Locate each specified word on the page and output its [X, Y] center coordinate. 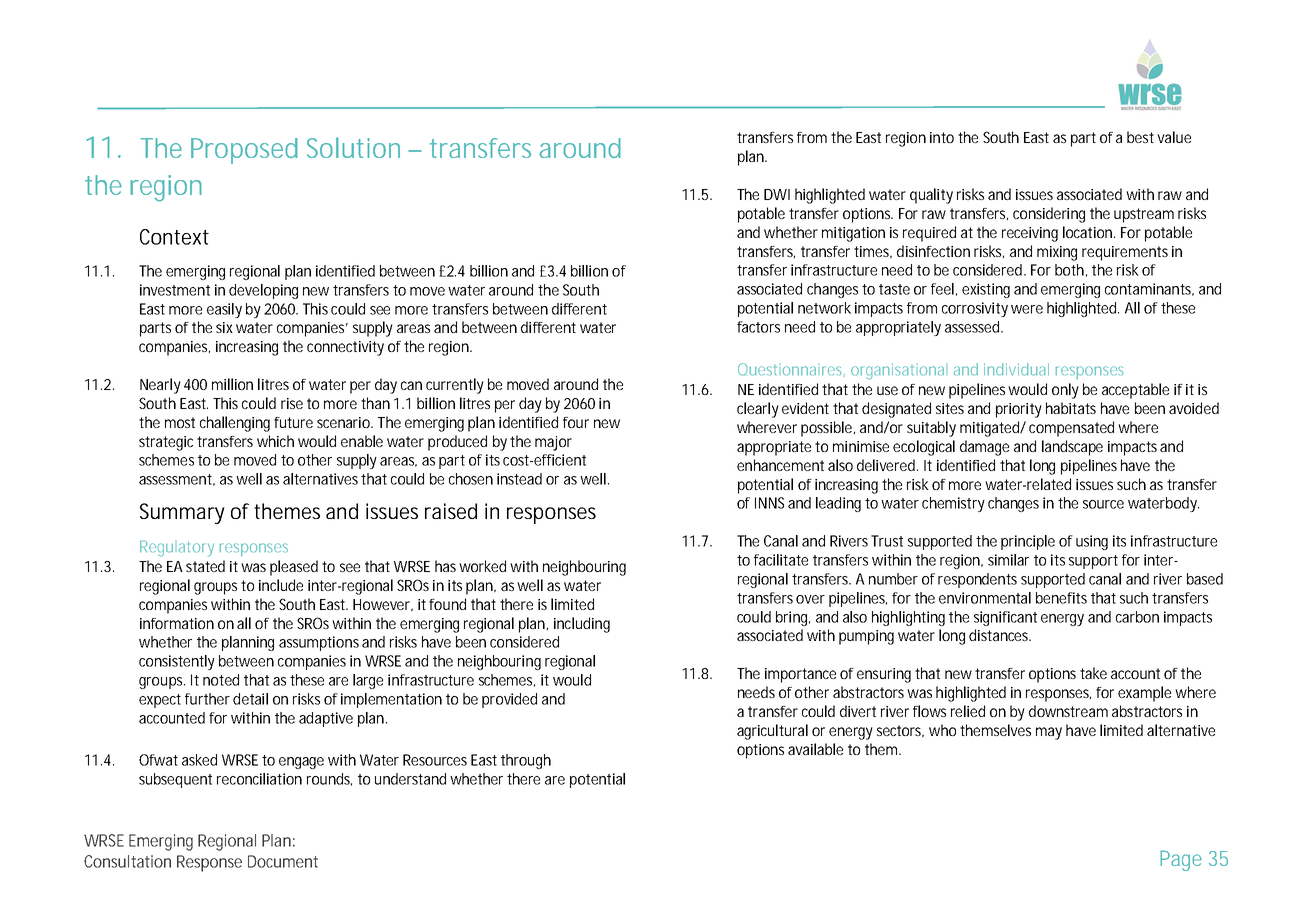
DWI [777, 194]
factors [758, 327]
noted [221, 680]
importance [800, 675]
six [224, 327]
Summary [182, 513]
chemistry [953, 504]
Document [283, 861]
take [1093, 673]
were [1027, 309]
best [1140, 137]
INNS [769, 503]
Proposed [244, 151]
